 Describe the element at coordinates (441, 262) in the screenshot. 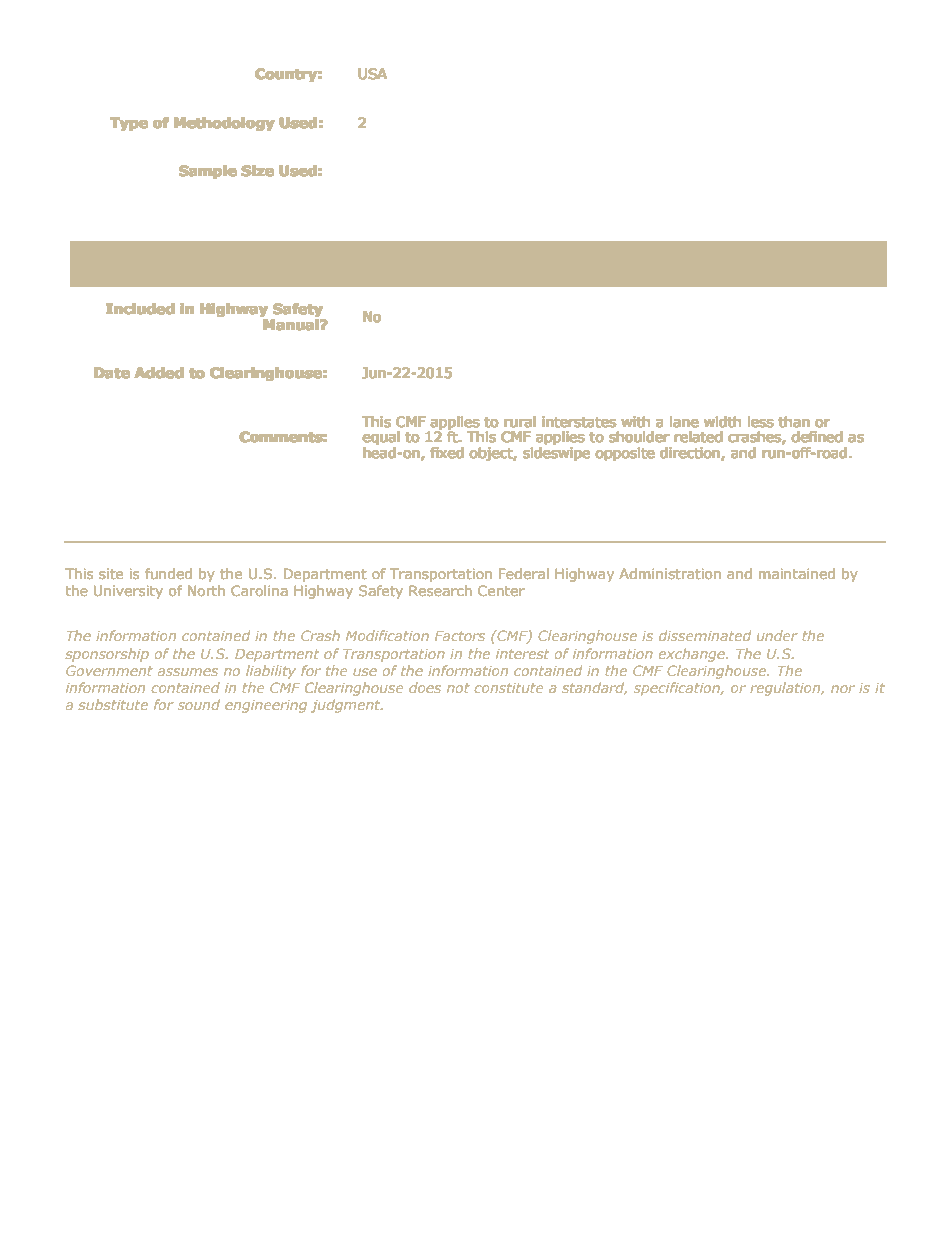

I see `Other` at that location.
